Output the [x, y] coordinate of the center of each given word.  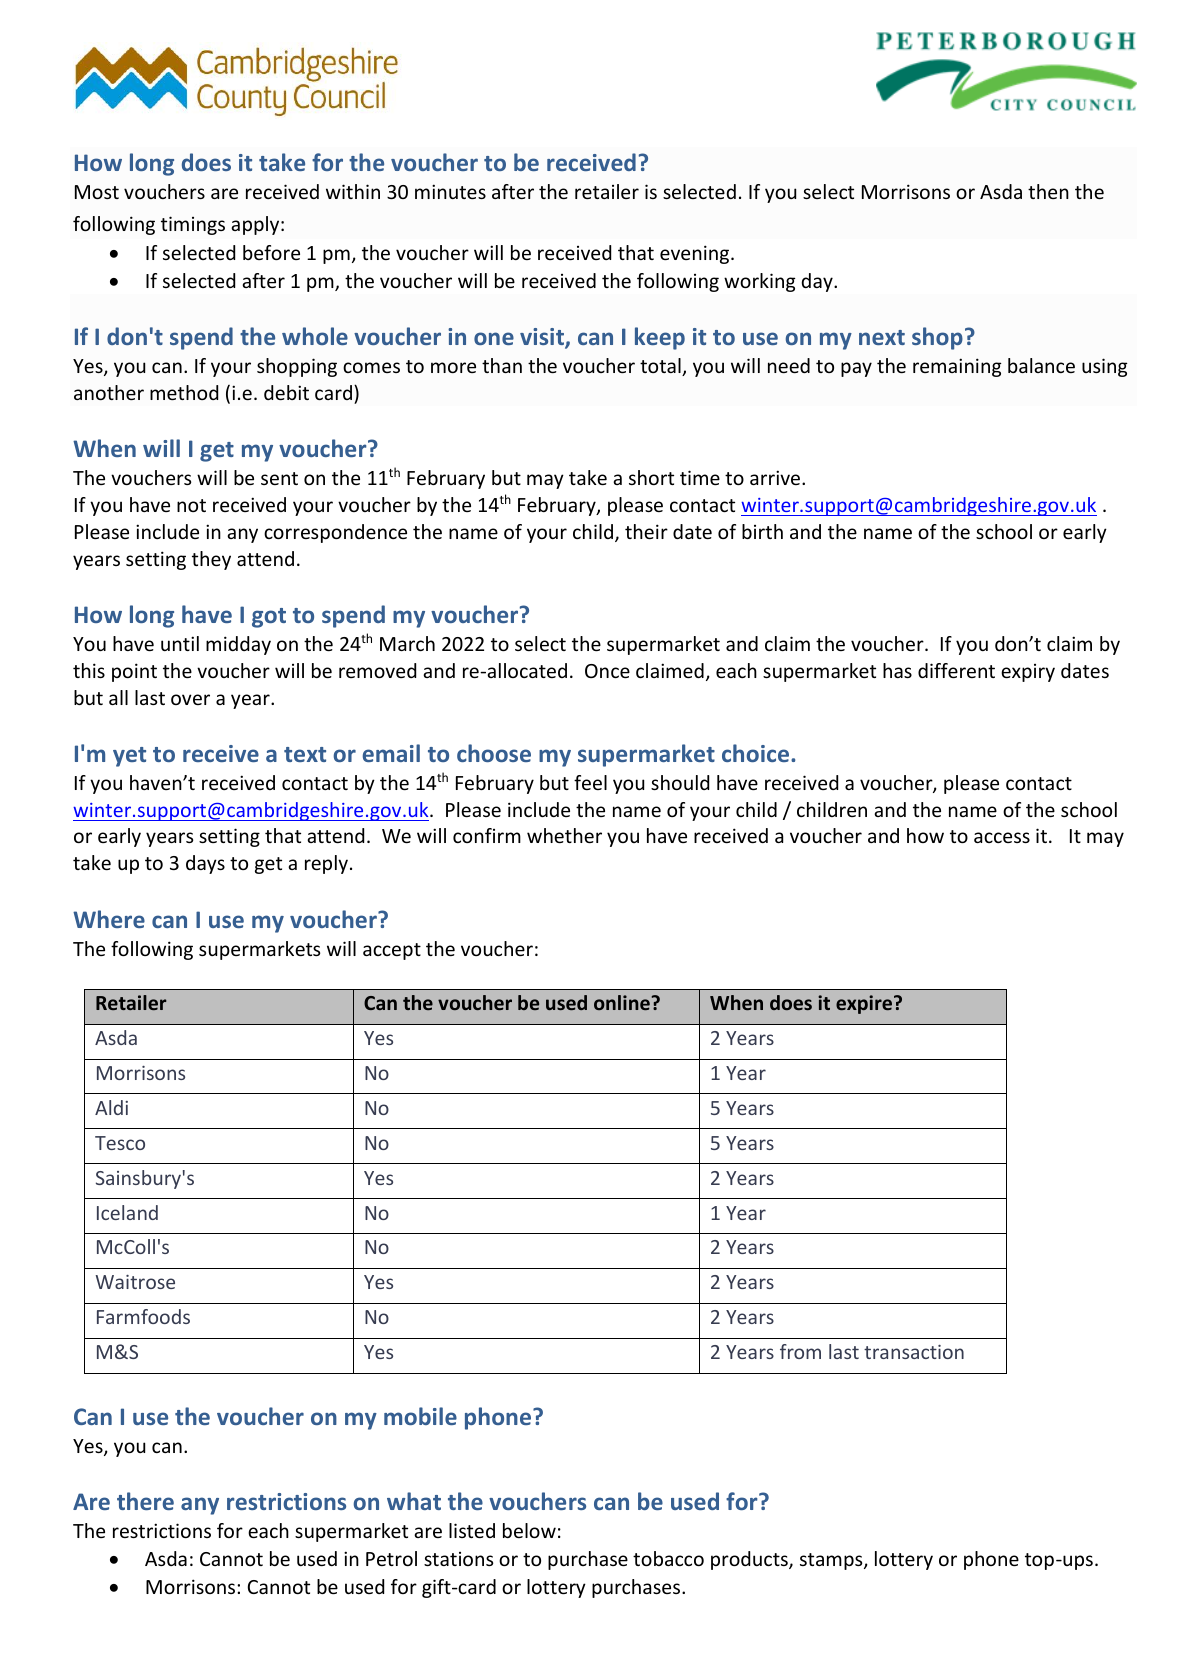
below [529, 1530]
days [205, 864]
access [1002, 837]
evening [696, 254]
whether [564, 835]
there [145, 1501]
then [1048, 191]
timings [193, 225]
